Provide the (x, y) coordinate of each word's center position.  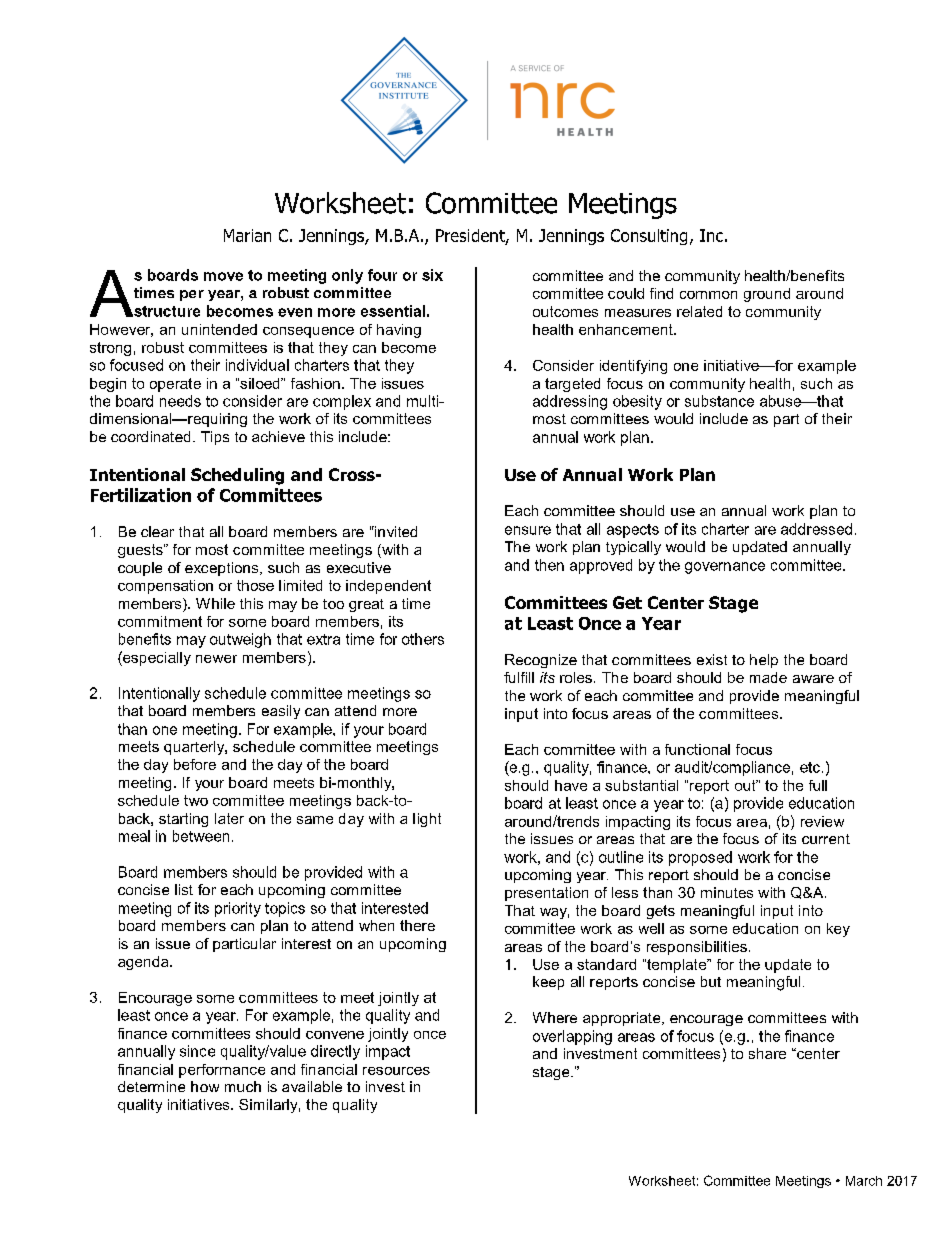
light (427, 820)
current (826, 839)
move (223, 276)
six (432, 275)
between (201, 836)
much (243, 1086)
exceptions (223, 569)
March (864, 1181)
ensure (528, 530)
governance (725, 568)
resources (396, 1071)
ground (767, 295)
